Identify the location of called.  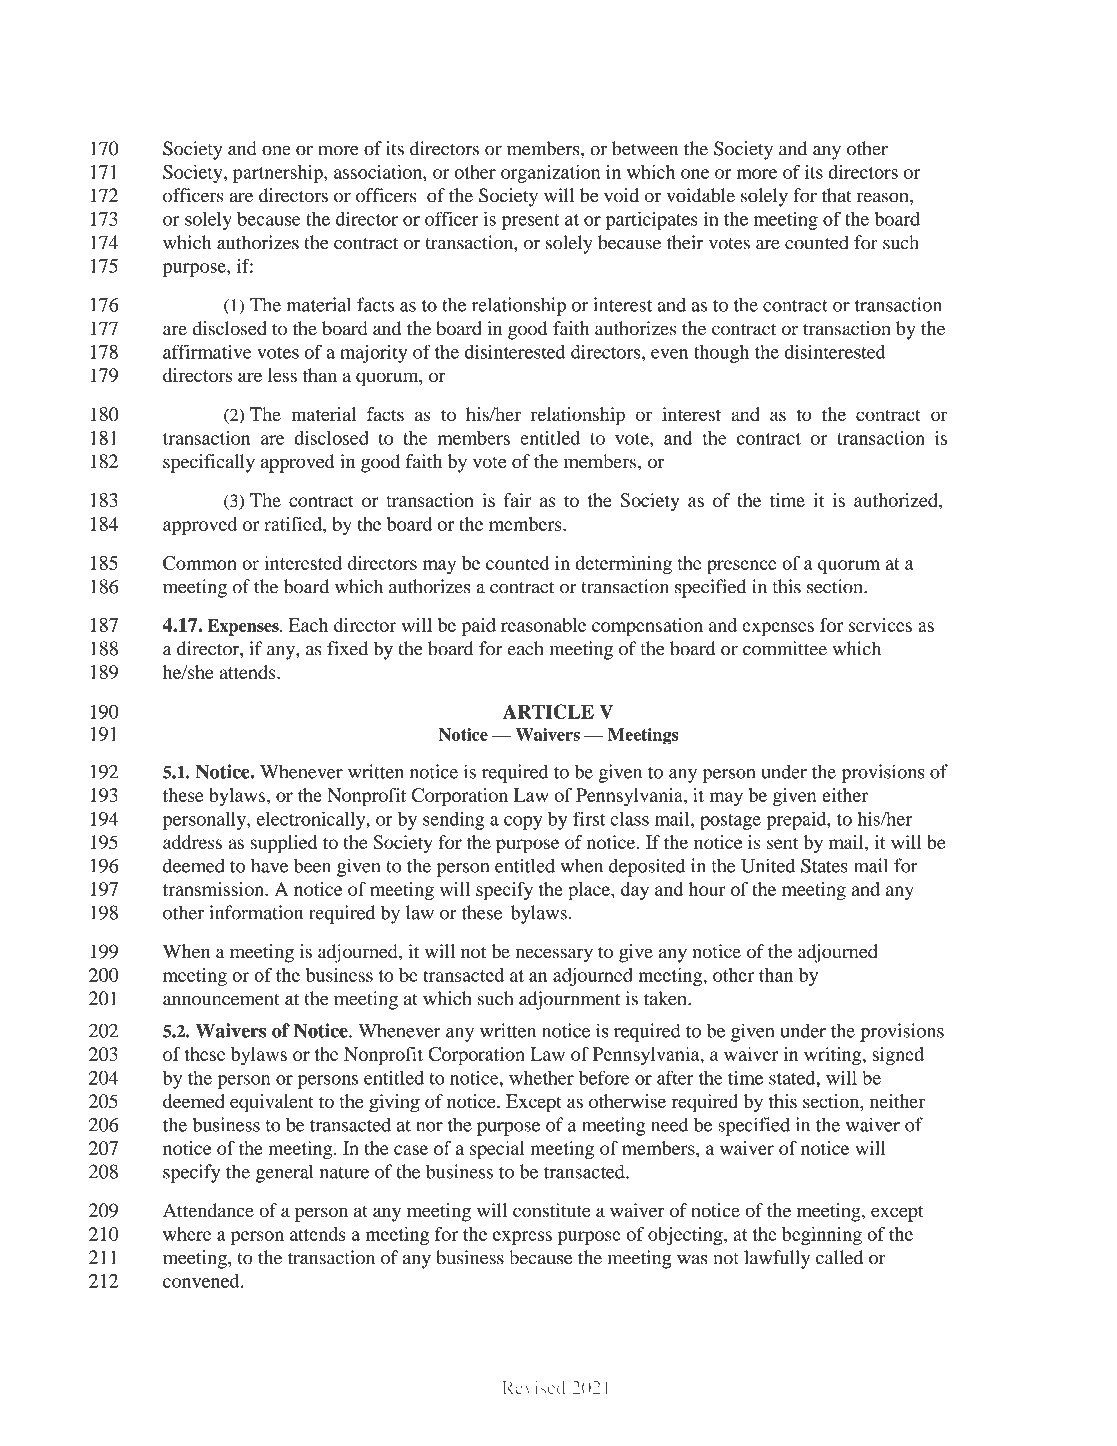
(839, 1257).
